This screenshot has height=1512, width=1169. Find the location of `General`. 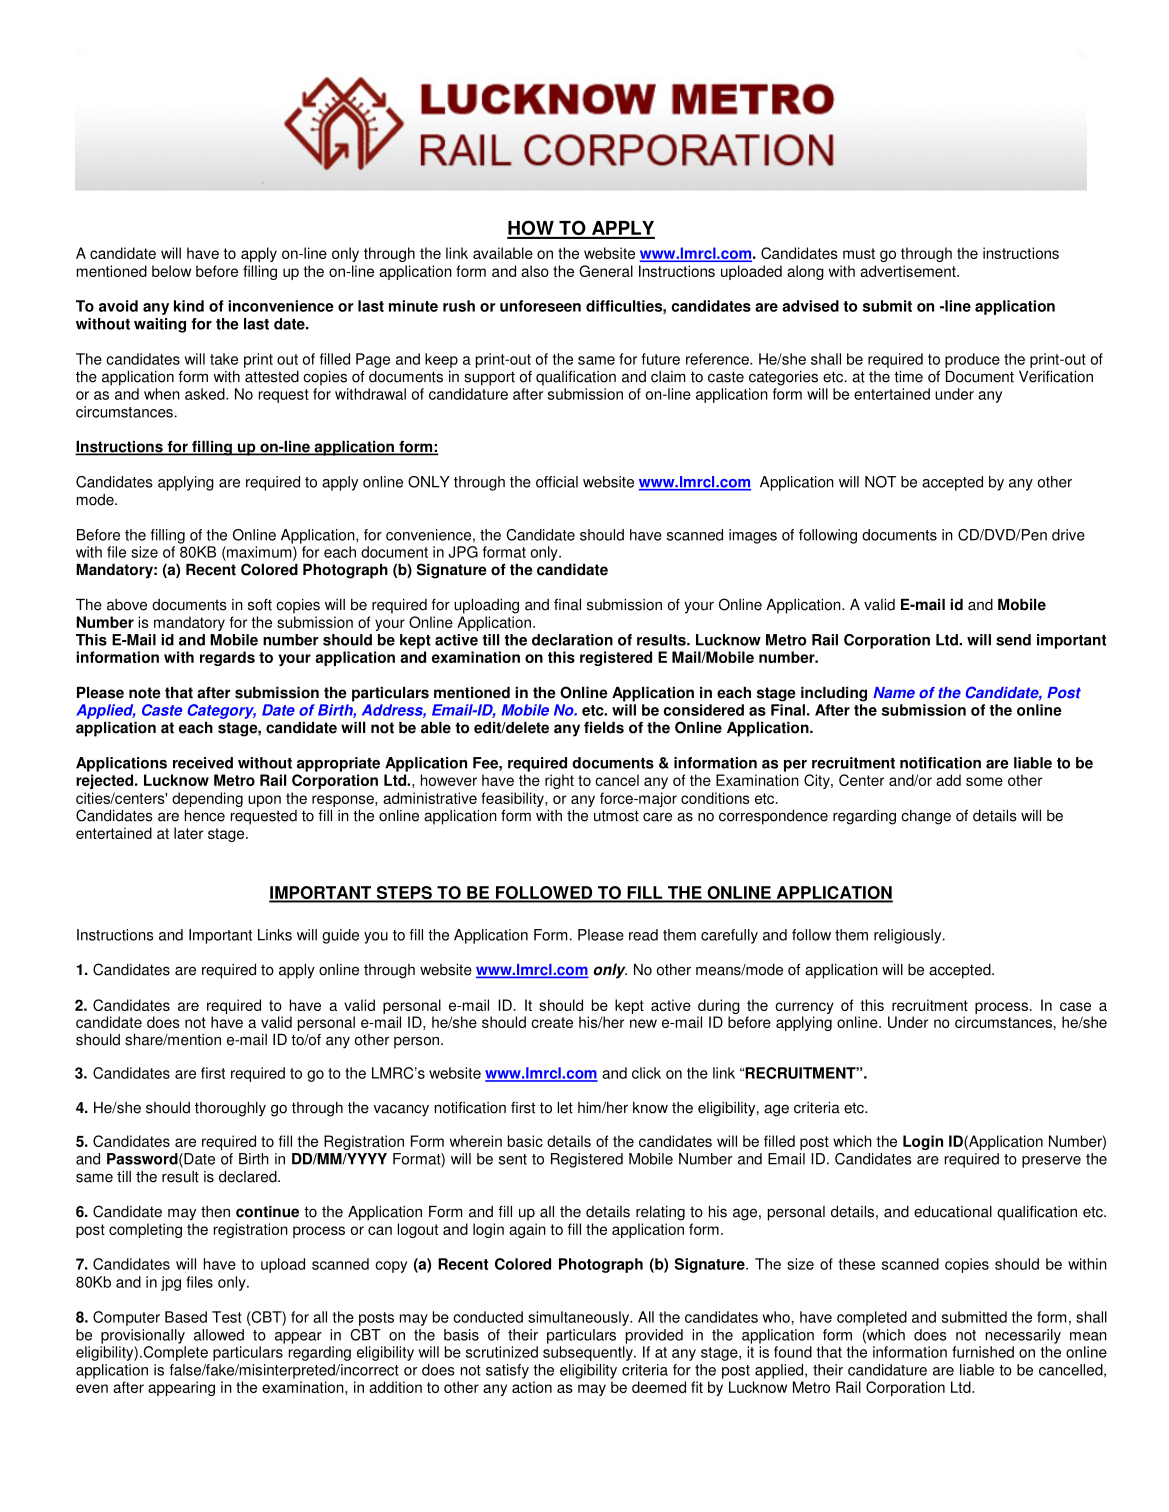

General is located at coordinates (606, 271).
